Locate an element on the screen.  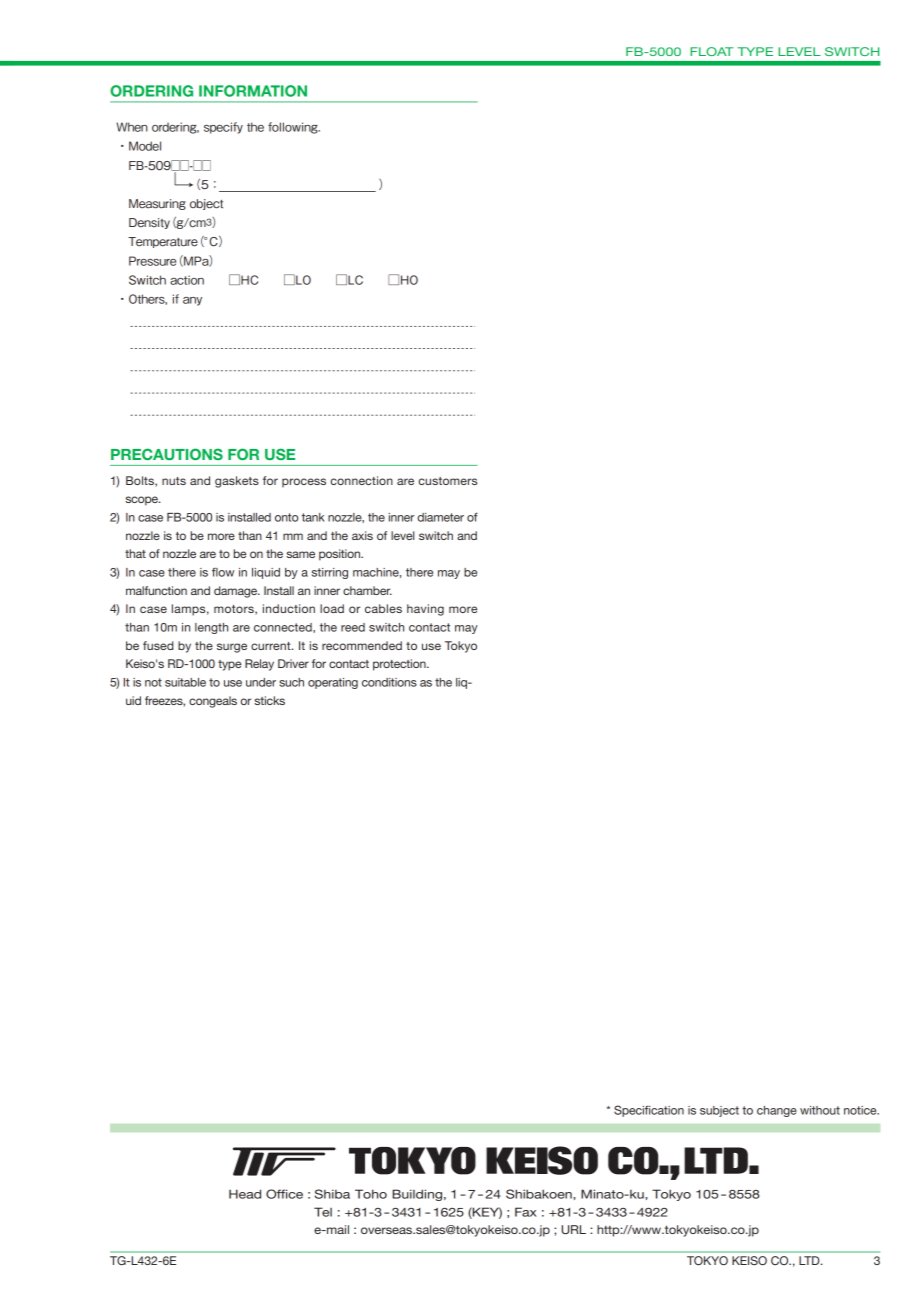
Head is located at coordinates (245, 1194).
